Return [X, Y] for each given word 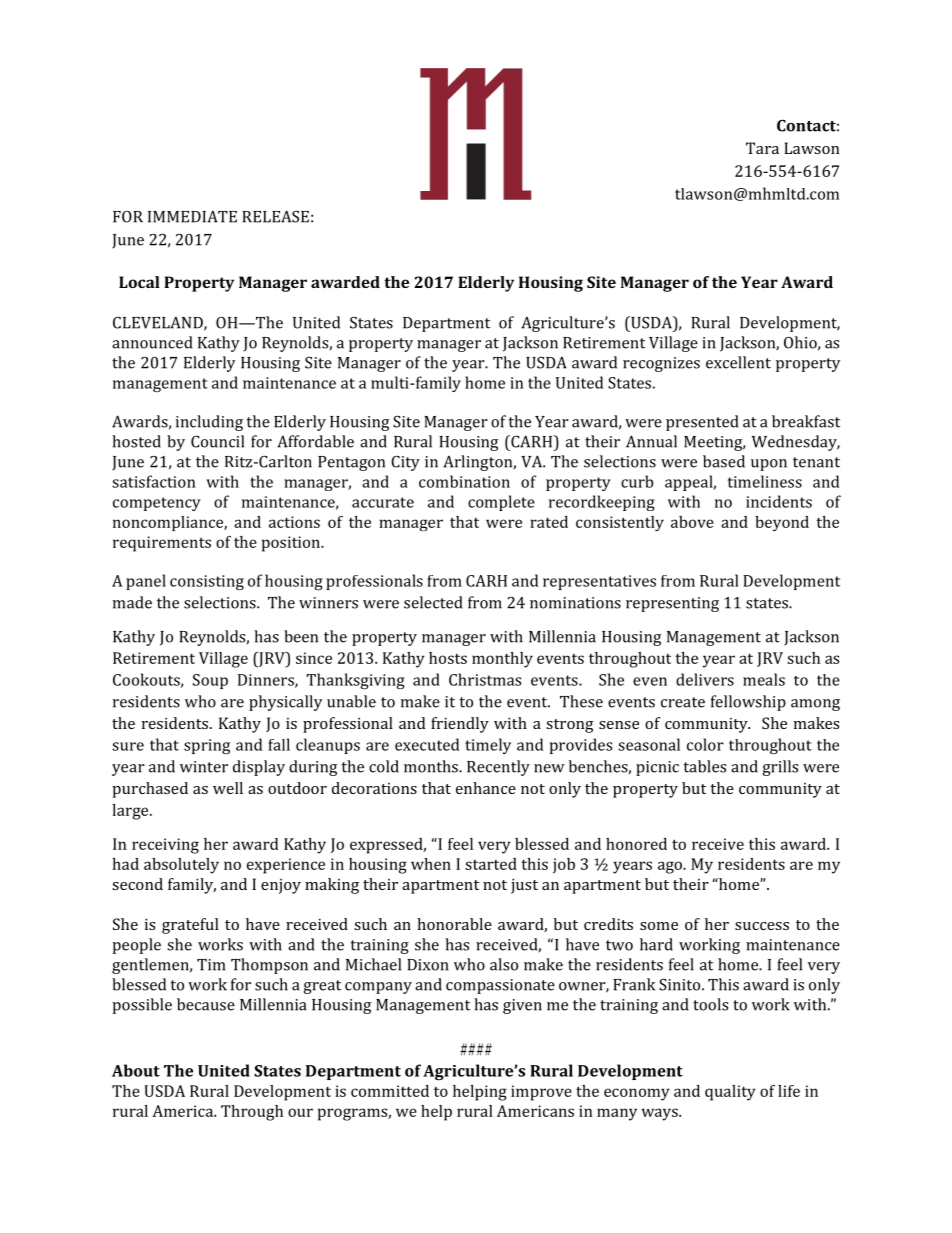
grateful [190, 926]
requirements [162, 544]
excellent [738, 362]
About [136, 1070]
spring [207, 746]
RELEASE [275, 216]
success [762, 926]
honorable [454, 924]
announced [152, 342]
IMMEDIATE [192, 217]
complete [501, 503]
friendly [460, 725]
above [692, 522]
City [405, 463]
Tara [762, 148]
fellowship [748, 703]
